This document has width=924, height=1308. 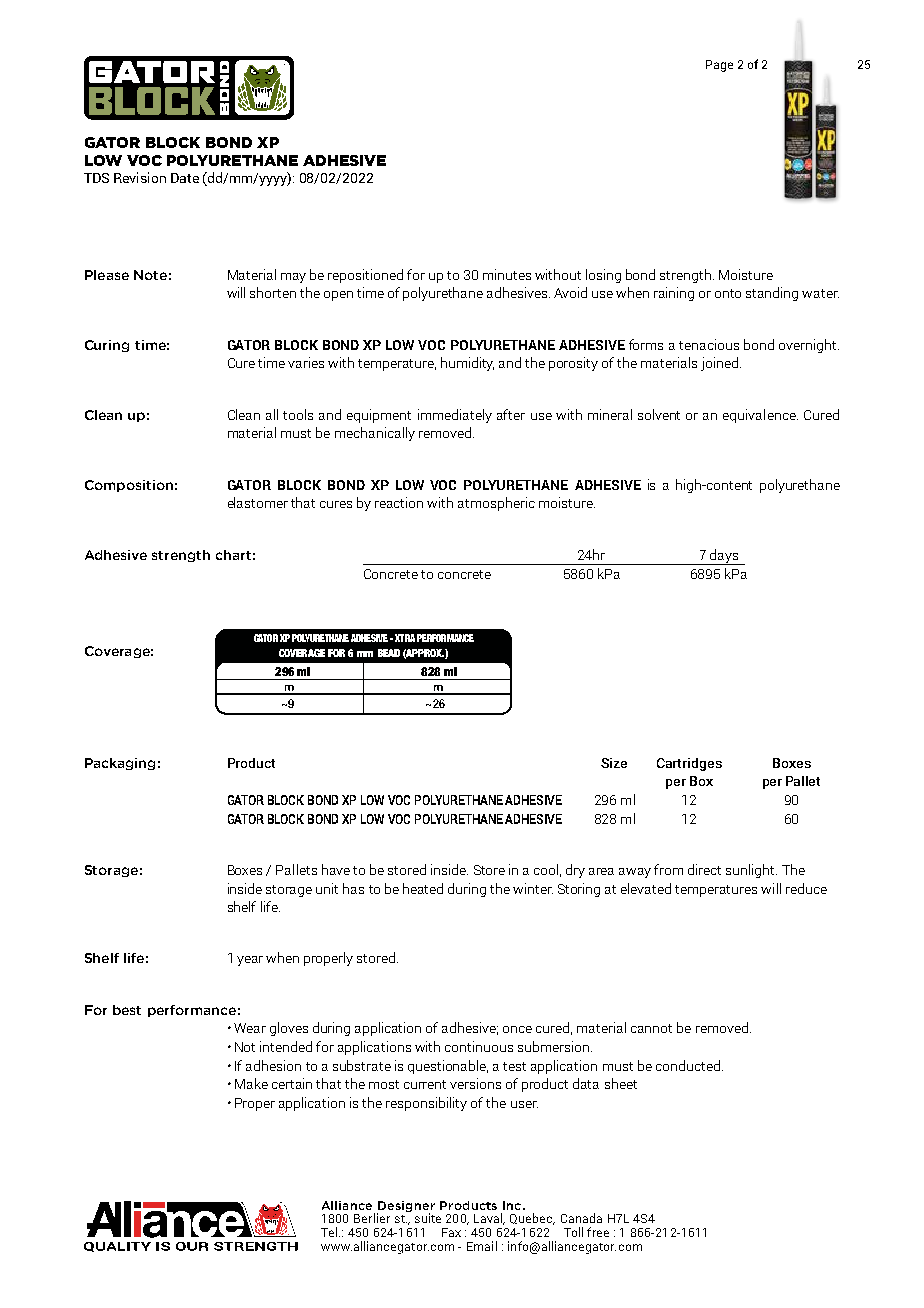 I want to click on sunlight, so click(x=751, y=871).
